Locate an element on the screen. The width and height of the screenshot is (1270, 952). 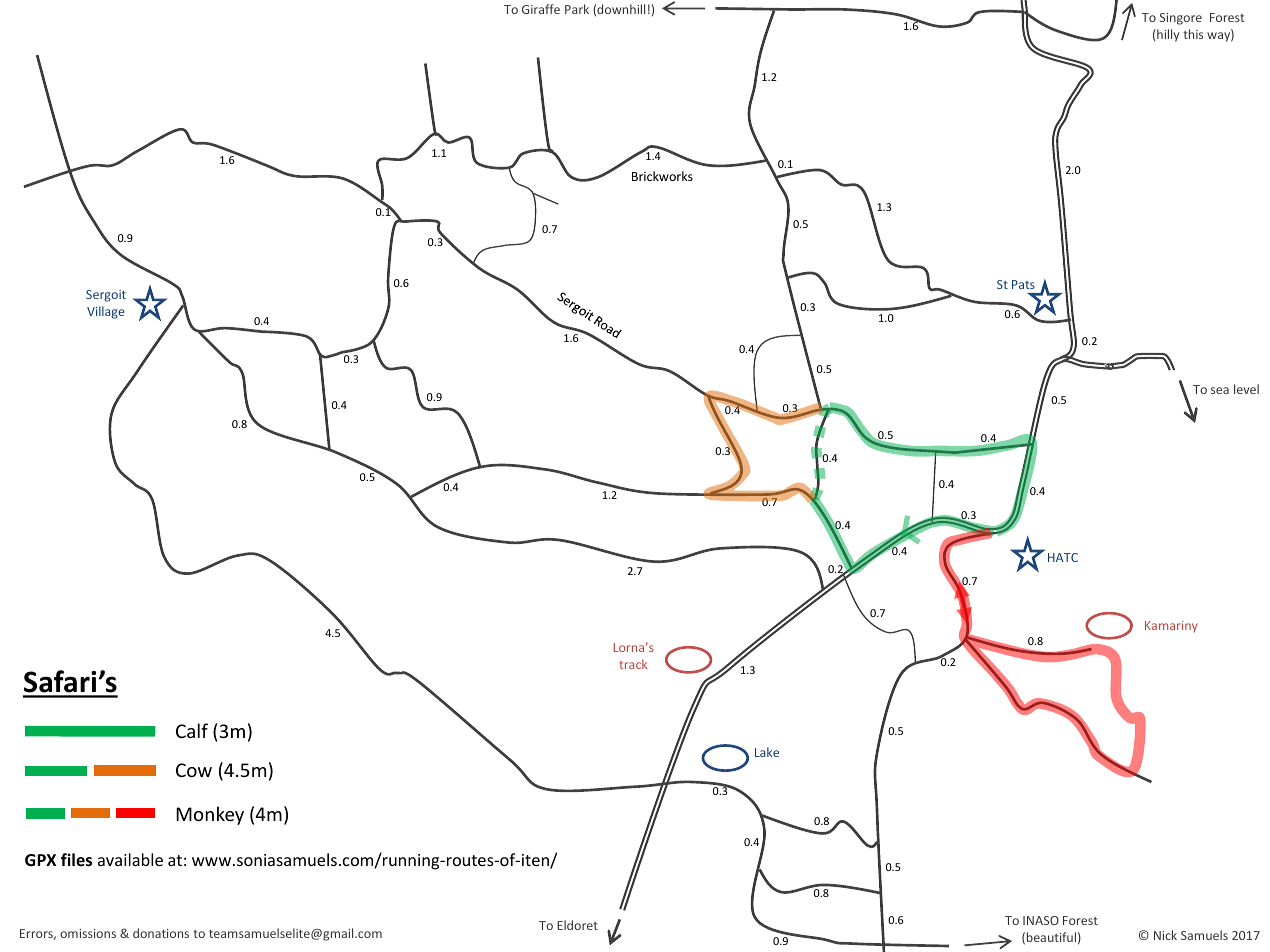
track is located at coordinates (633, 664).
